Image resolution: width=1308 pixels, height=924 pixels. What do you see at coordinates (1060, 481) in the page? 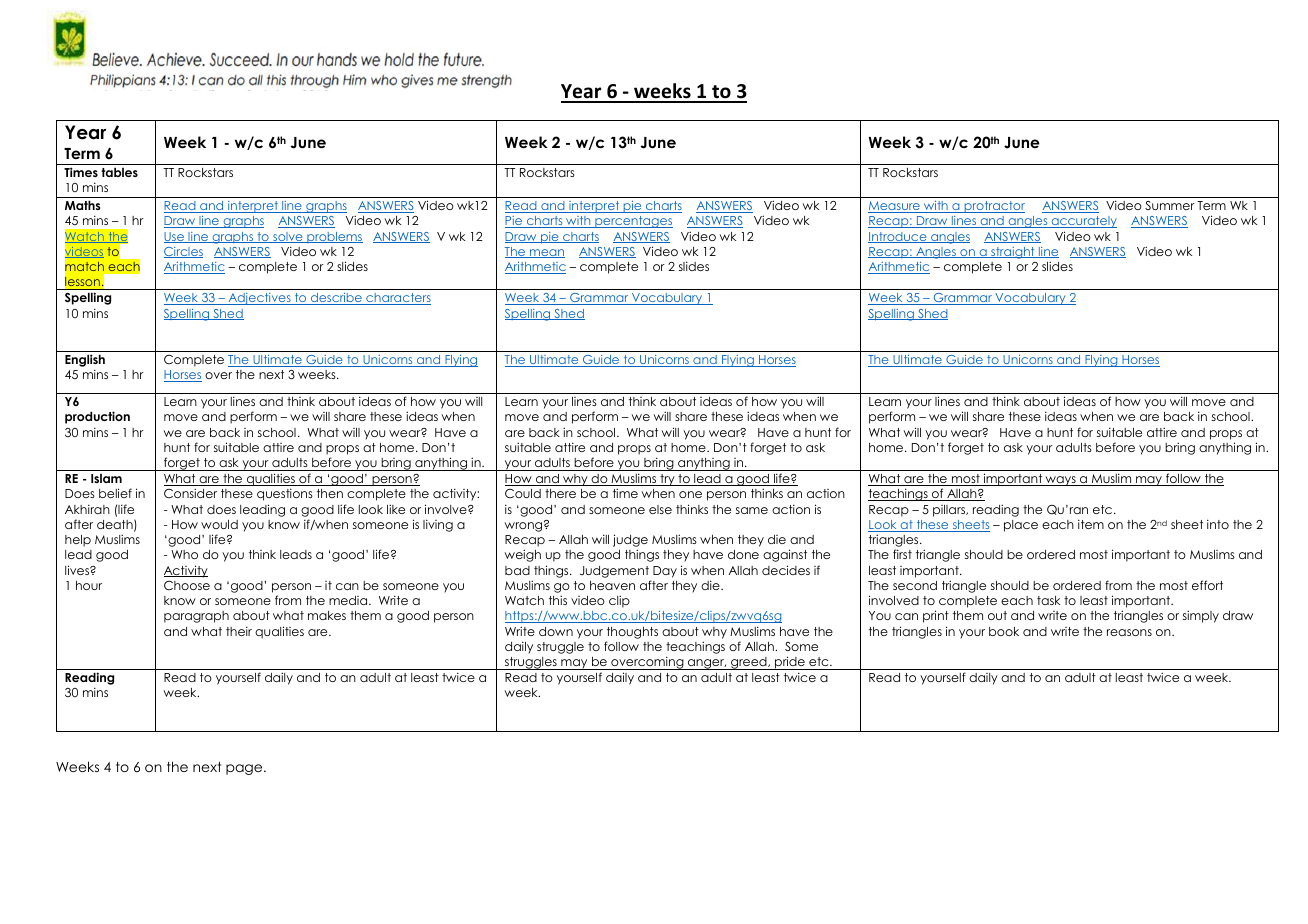
I see `ways` at bounding box center [1060, 481].
